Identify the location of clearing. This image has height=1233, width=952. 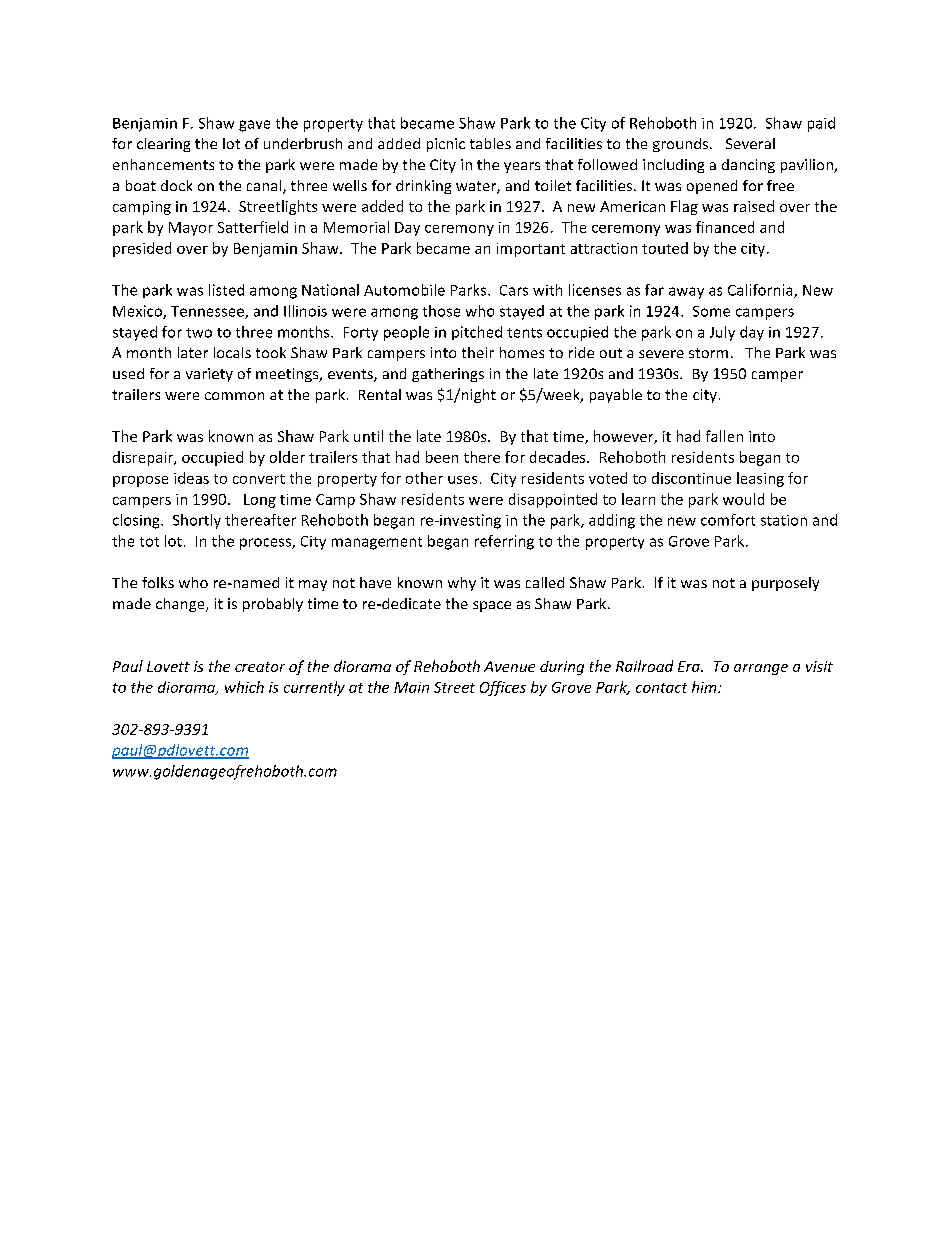
(163, 145).
